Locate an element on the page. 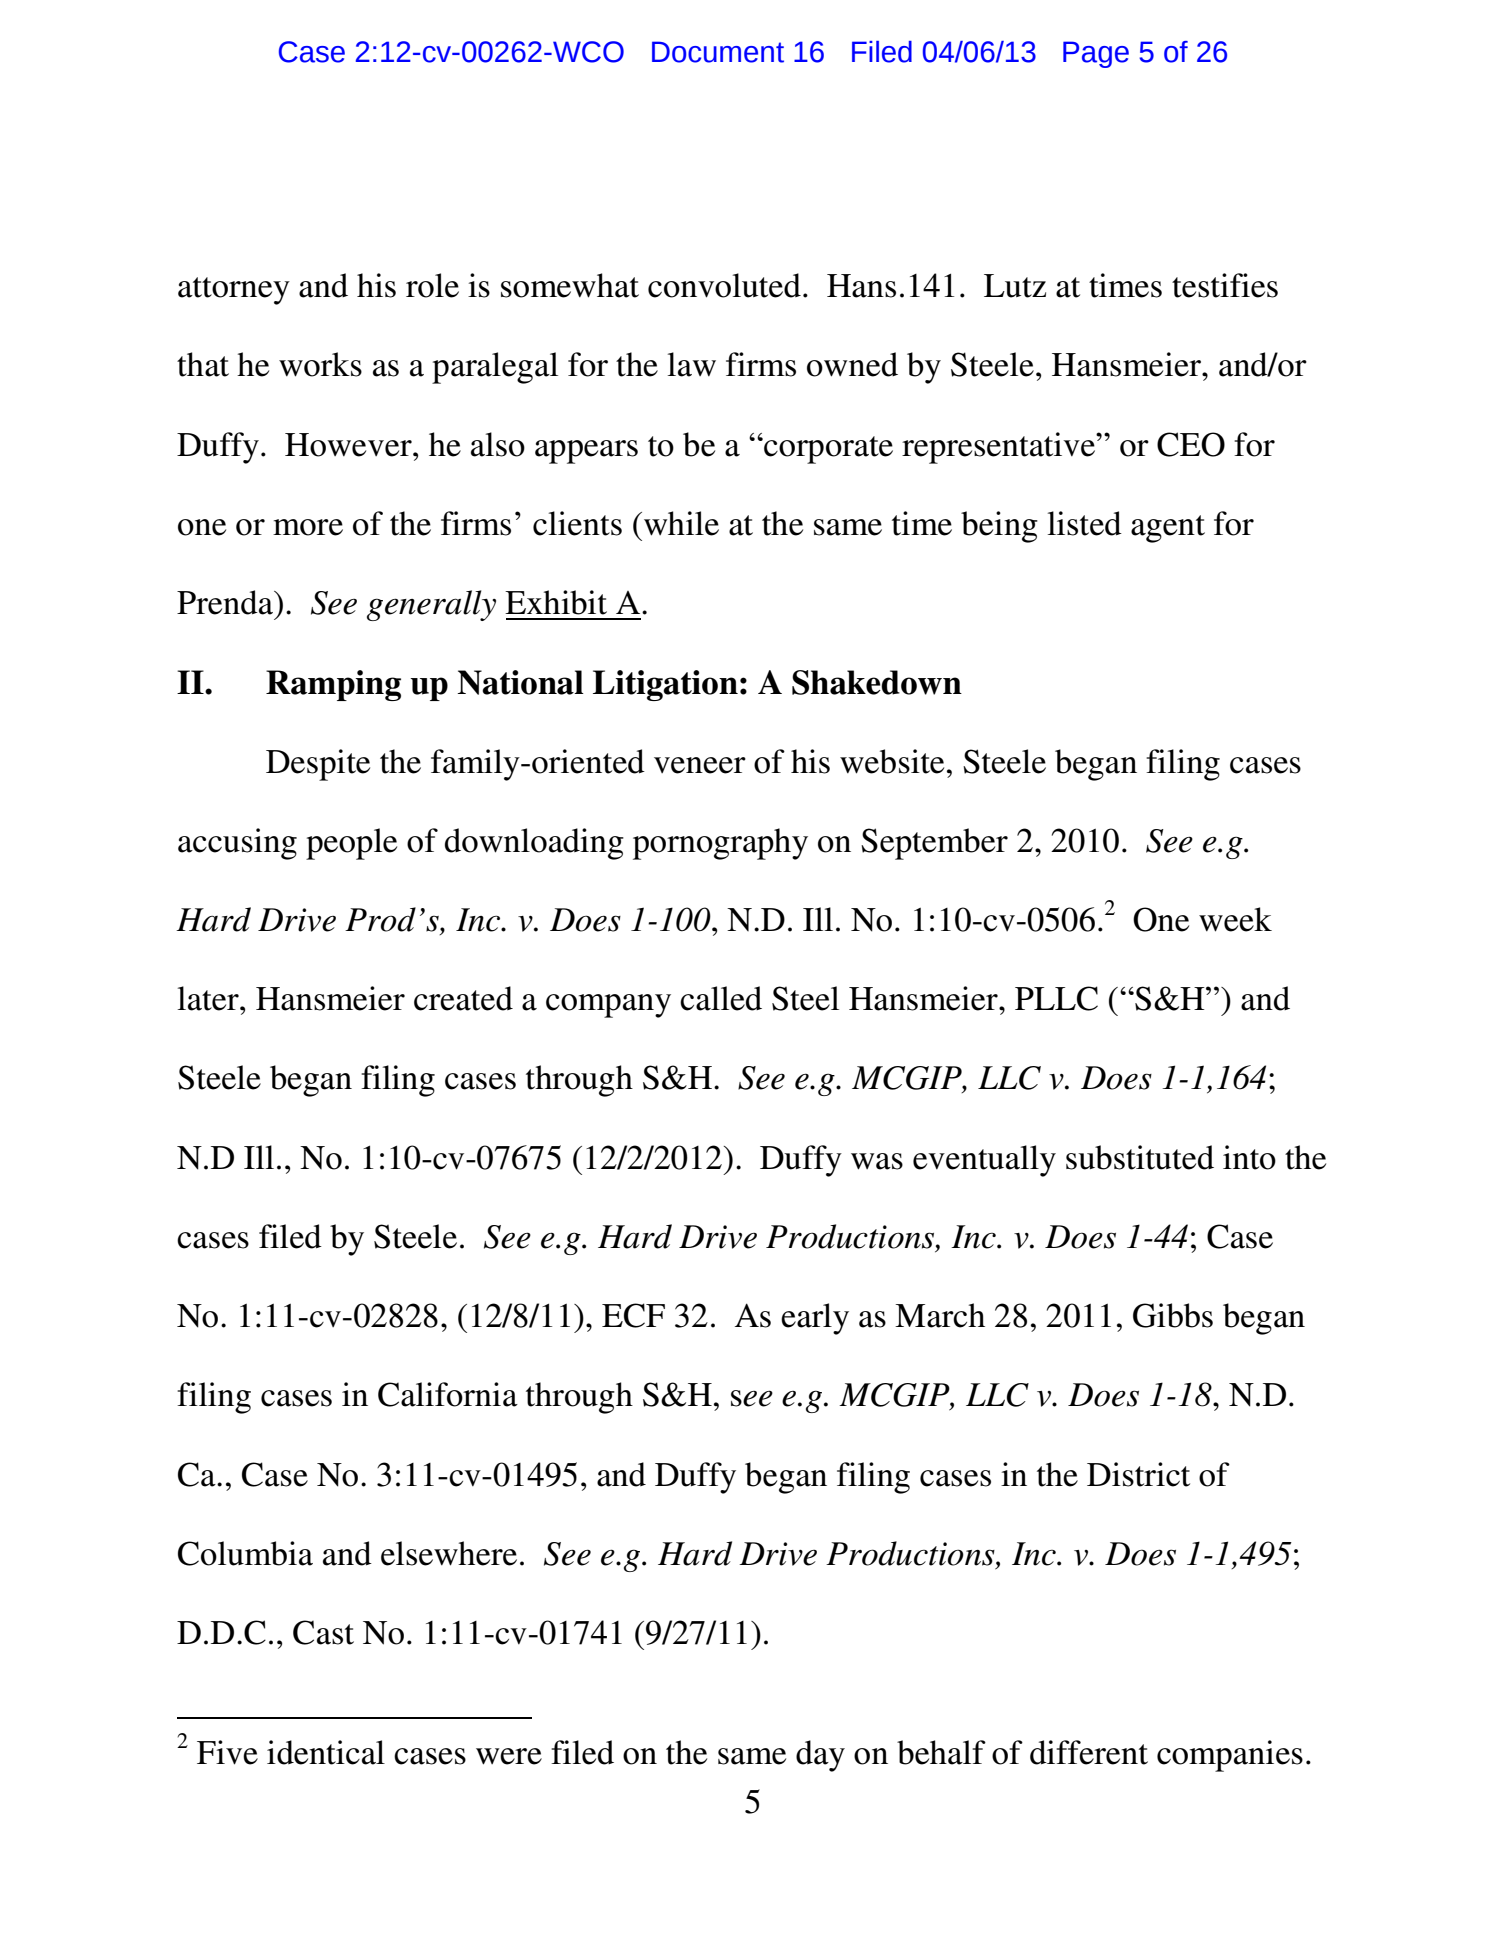 This image has width=1506, height=1949. veneer is located at coordinates (700, 765).
